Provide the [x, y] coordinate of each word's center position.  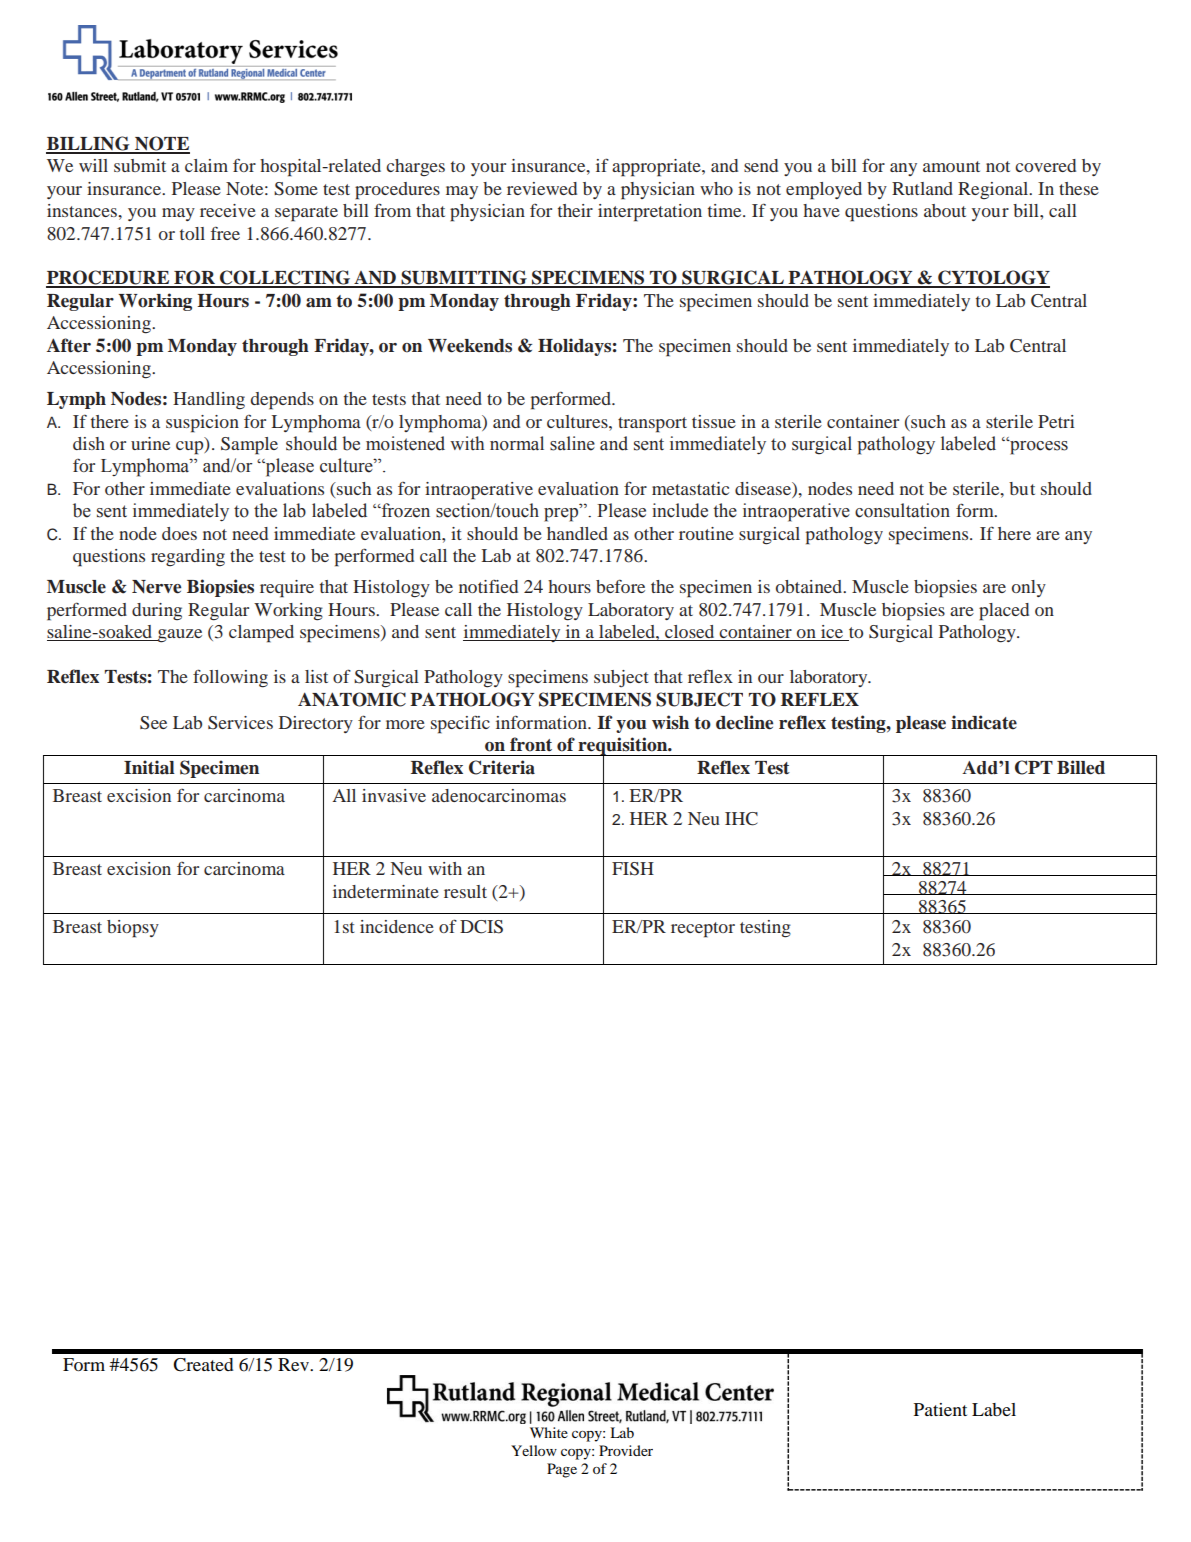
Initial [149, 767]
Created [203, 1365]
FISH [633, 869]
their [575, 210]
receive [228, 210]
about [945, 210]
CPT [1034, 767]
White [549, 1432]
